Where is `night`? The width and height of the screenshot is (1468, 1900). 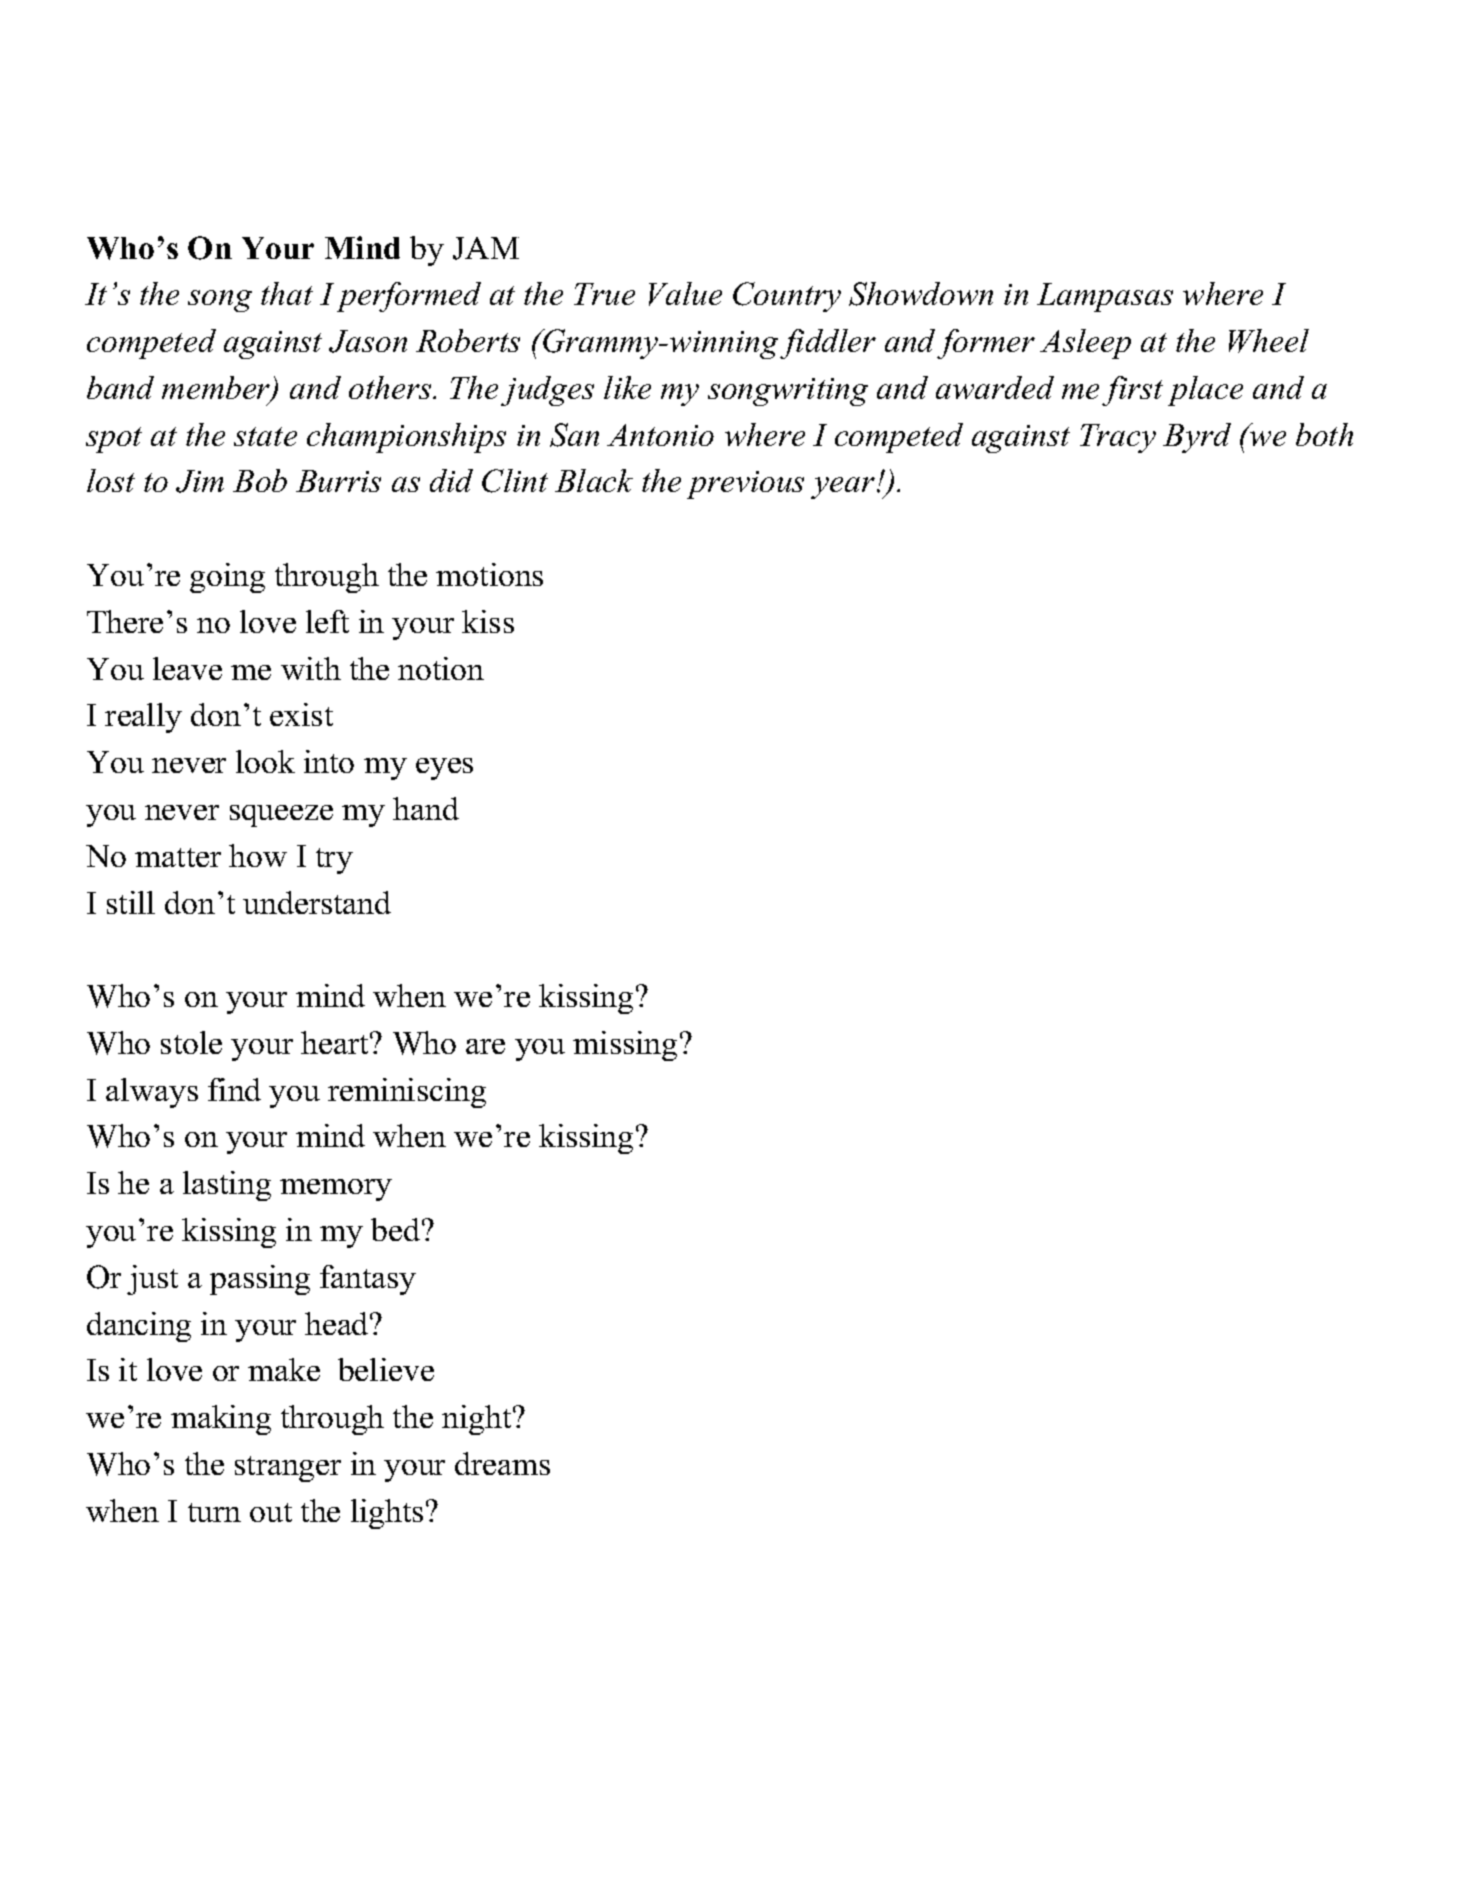 night is located at coordinates (478, 1420).
